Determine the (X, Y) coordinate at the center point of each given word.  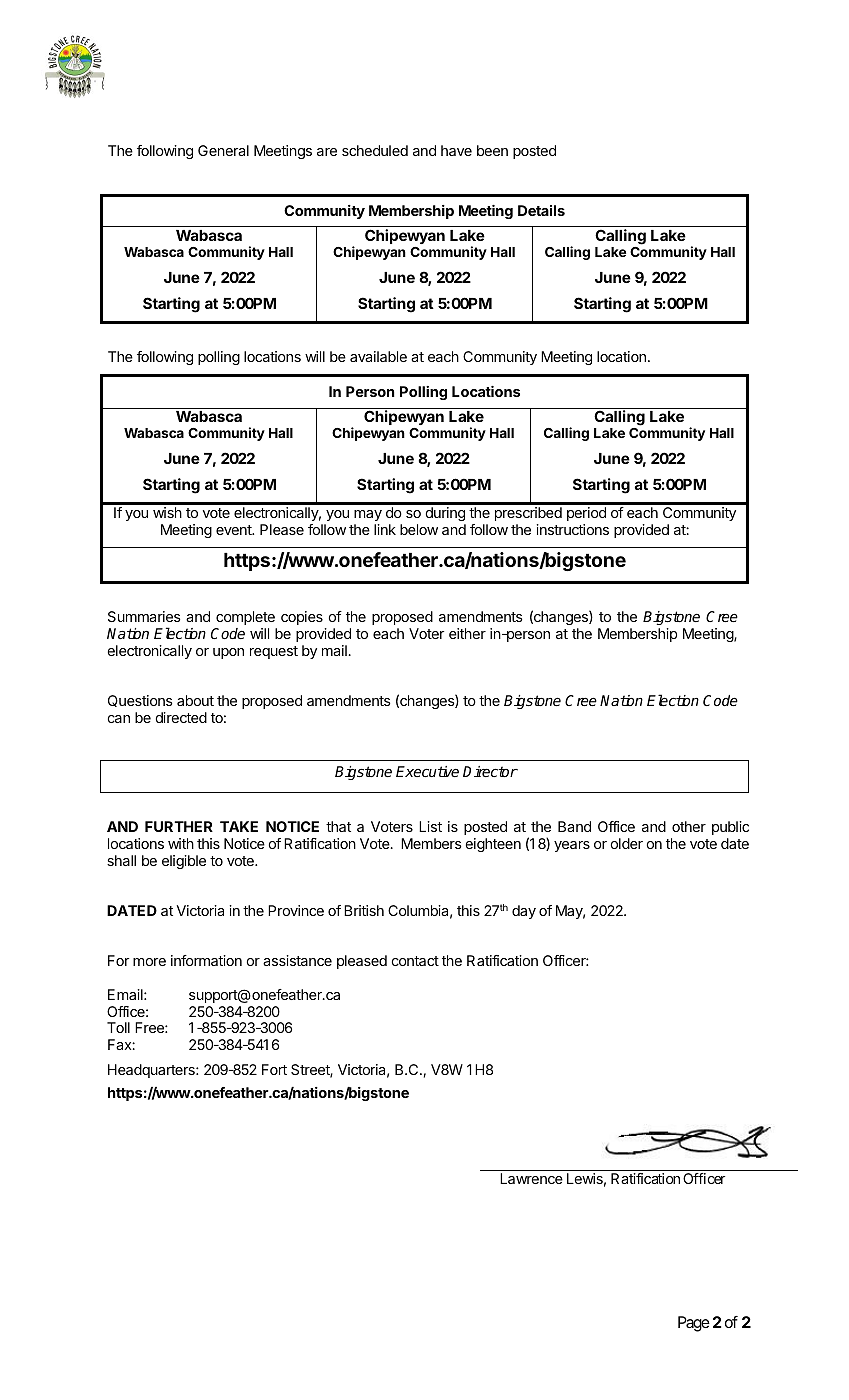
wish (167, 512)
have (456, 150)
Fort (274, 1069)
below (419, 529)
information (206, 960)
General (223, 150)
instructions (572, 529)
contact (415, 961)
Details (541, 210)
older (627, 843)
